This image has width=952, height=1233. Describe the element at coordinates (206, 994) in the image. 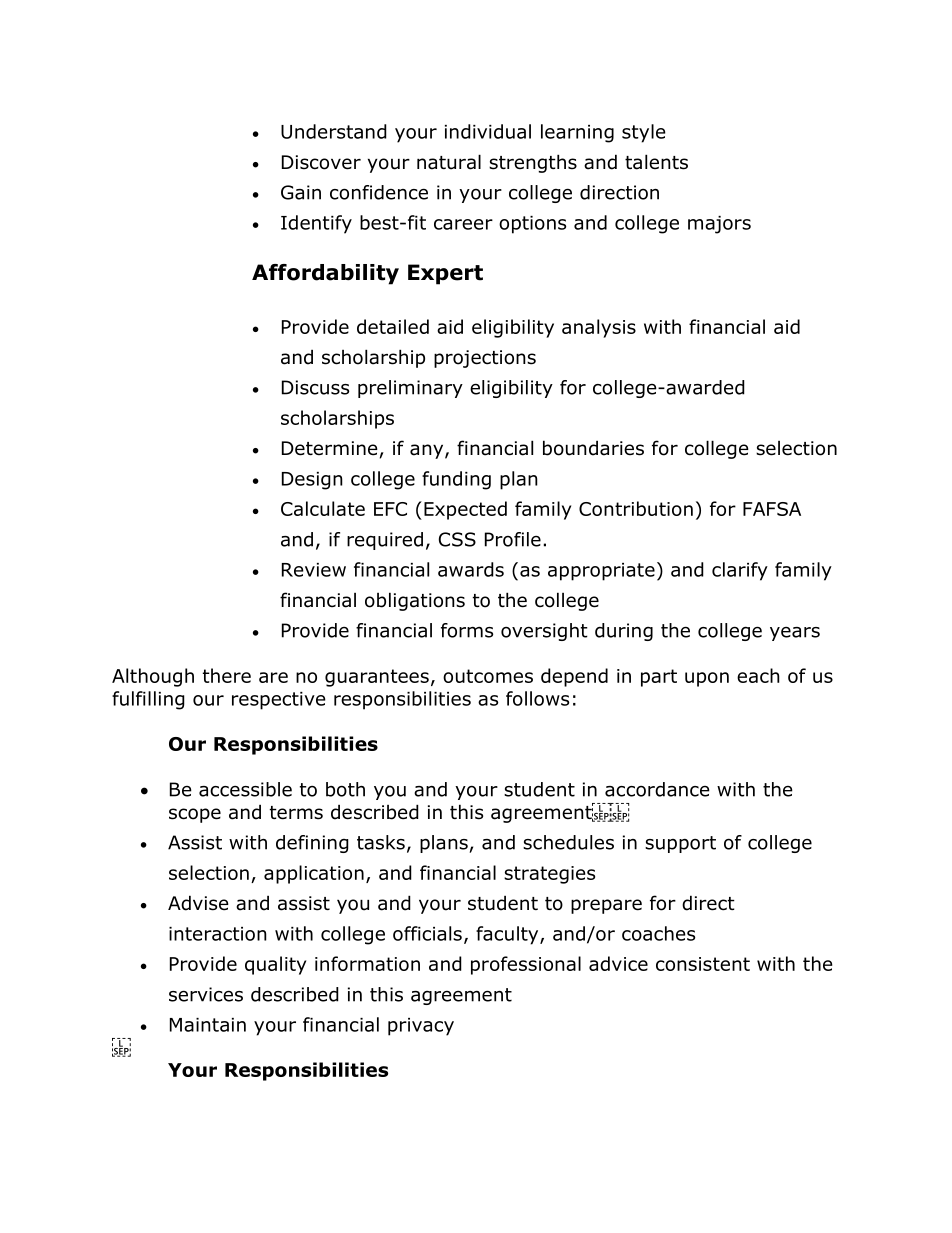

I see `services` at that location.
